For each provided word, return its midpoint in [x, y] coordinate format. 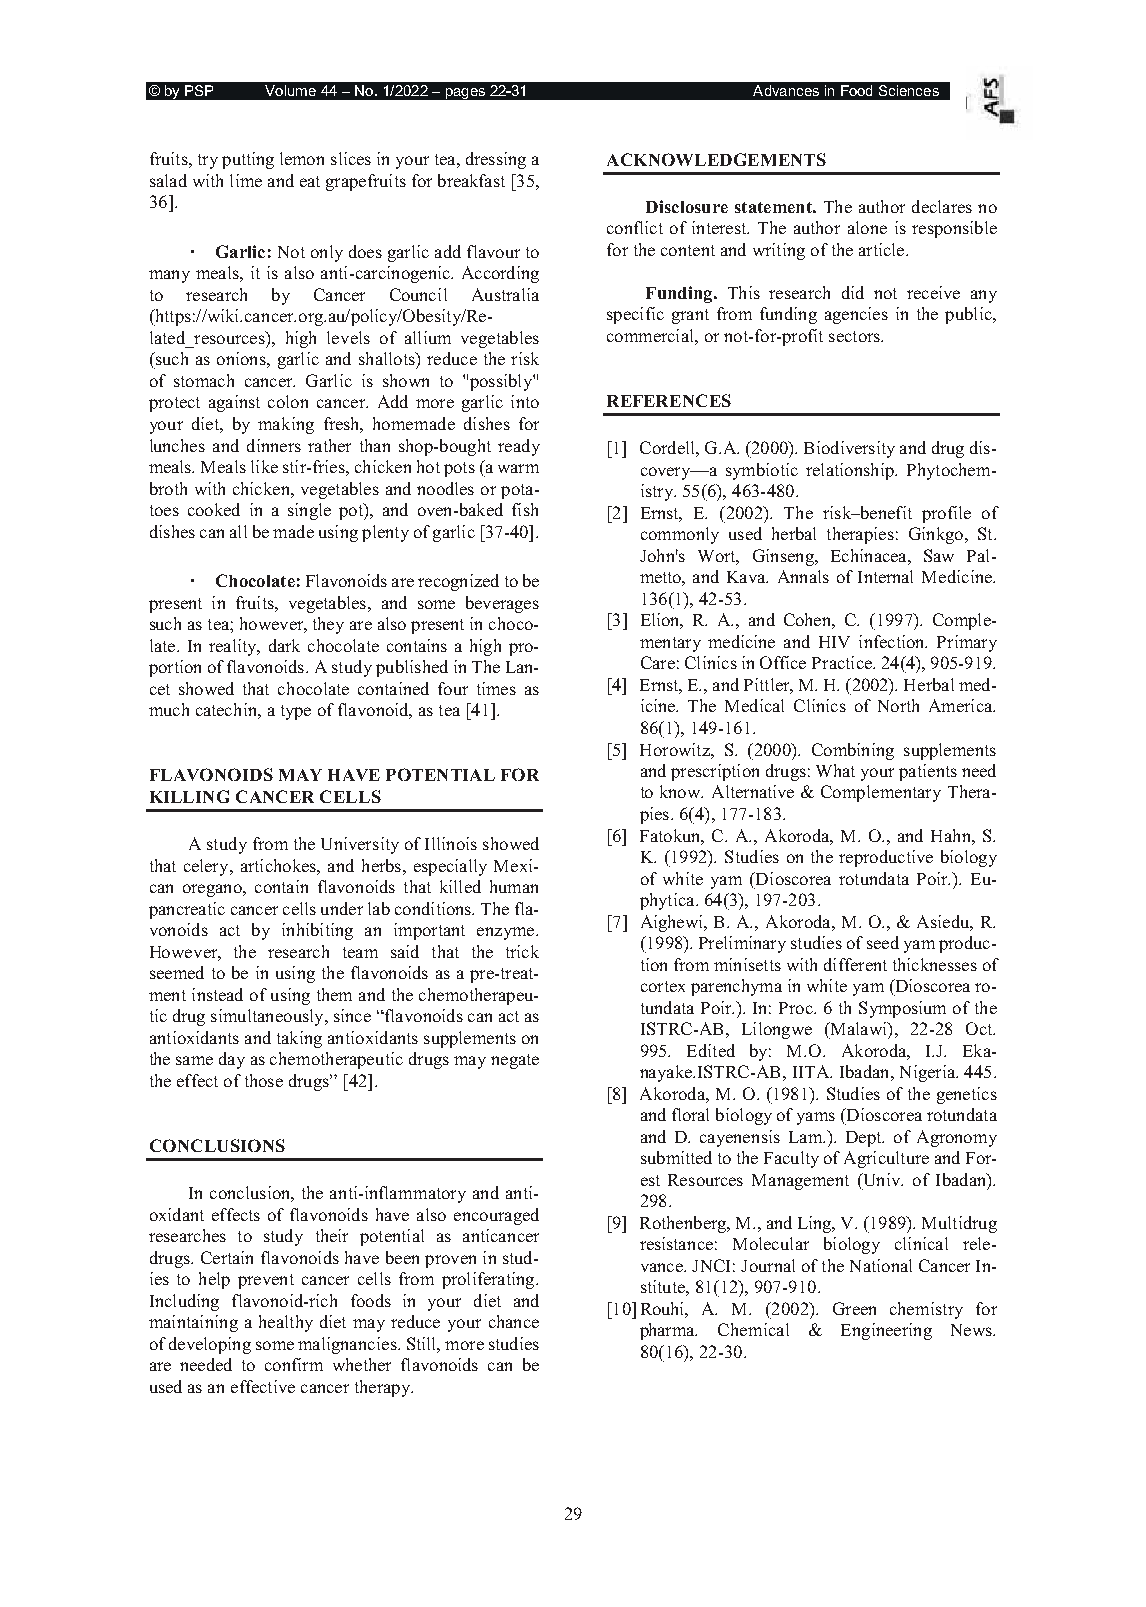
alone [867, 227]
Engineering [886, 1331]
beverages [502, 604]
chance [514, 1321]
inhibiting [317, 931]
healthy [286, 1323]
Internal [885, 576]
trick [522, 951]
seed [883, 942]
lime [246, 180]
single [309, 511]
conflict [635, 227]
